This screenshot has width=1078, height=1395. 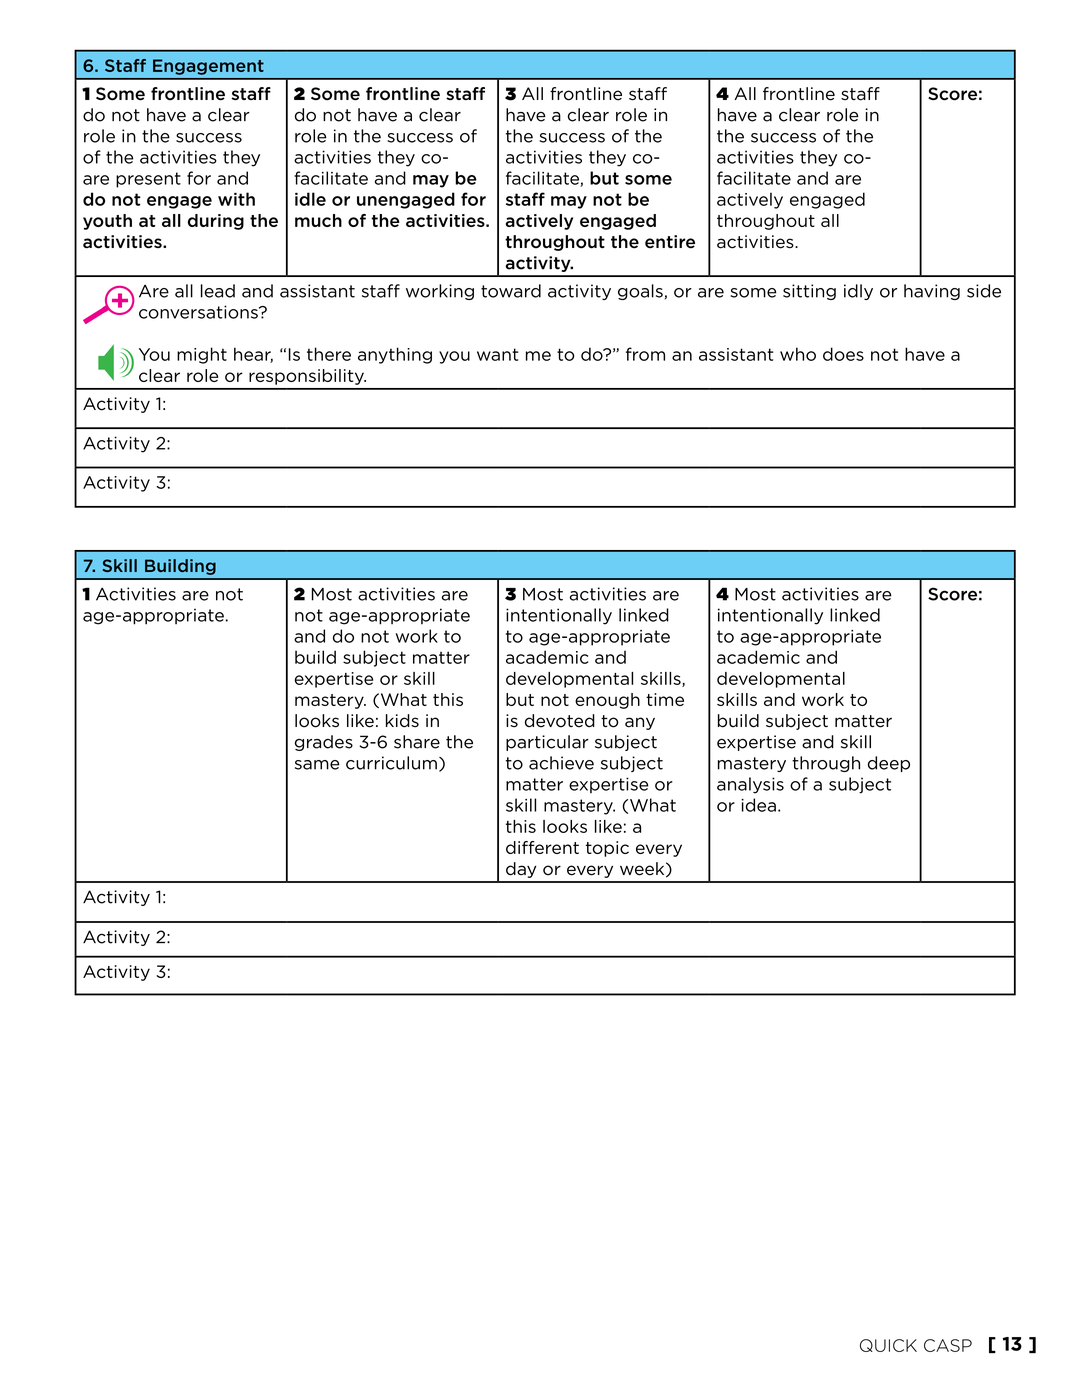 I want to click on same, so click(x=317, y=765).
